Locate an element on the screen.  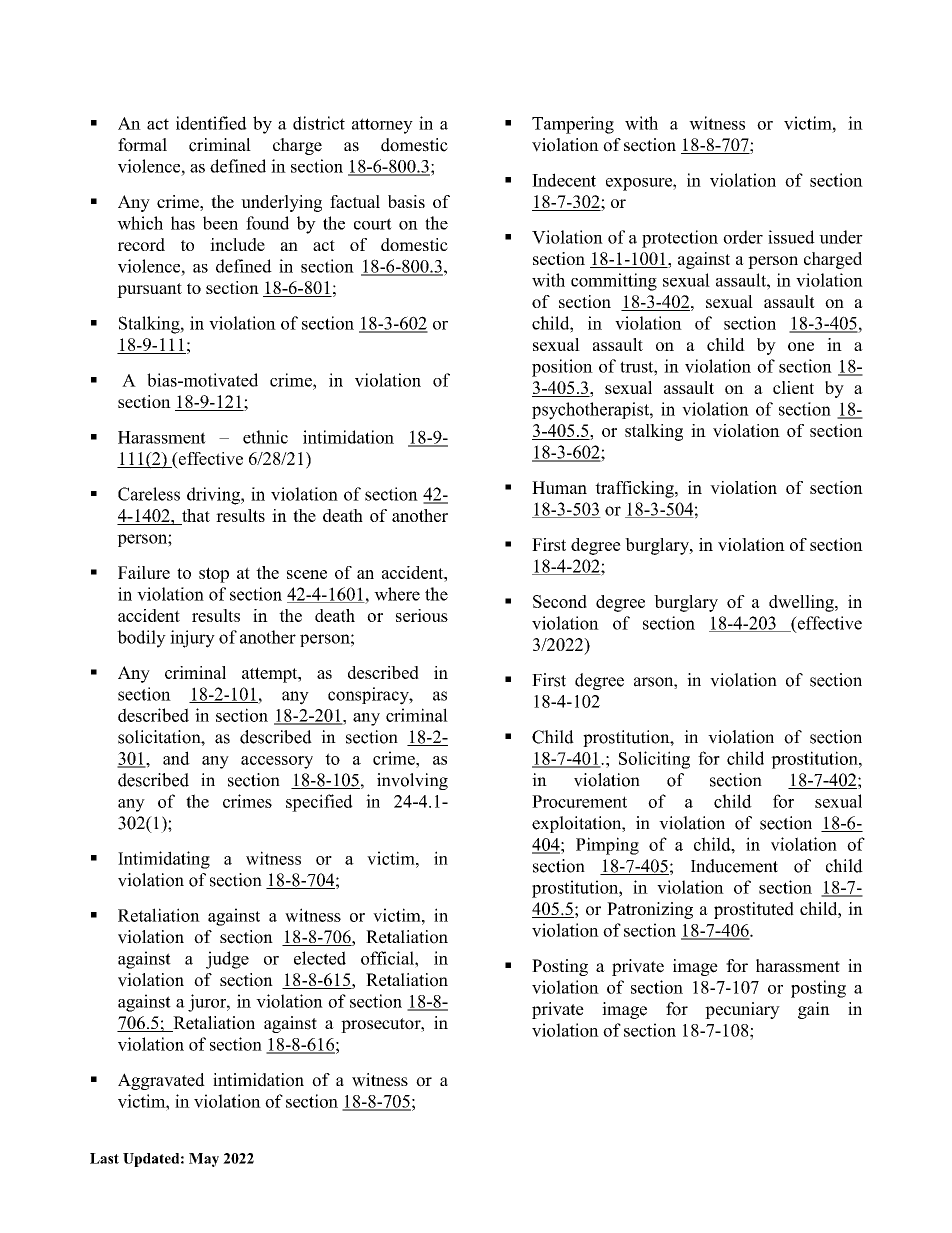
dwelling is located at coordinates (802, 603).
